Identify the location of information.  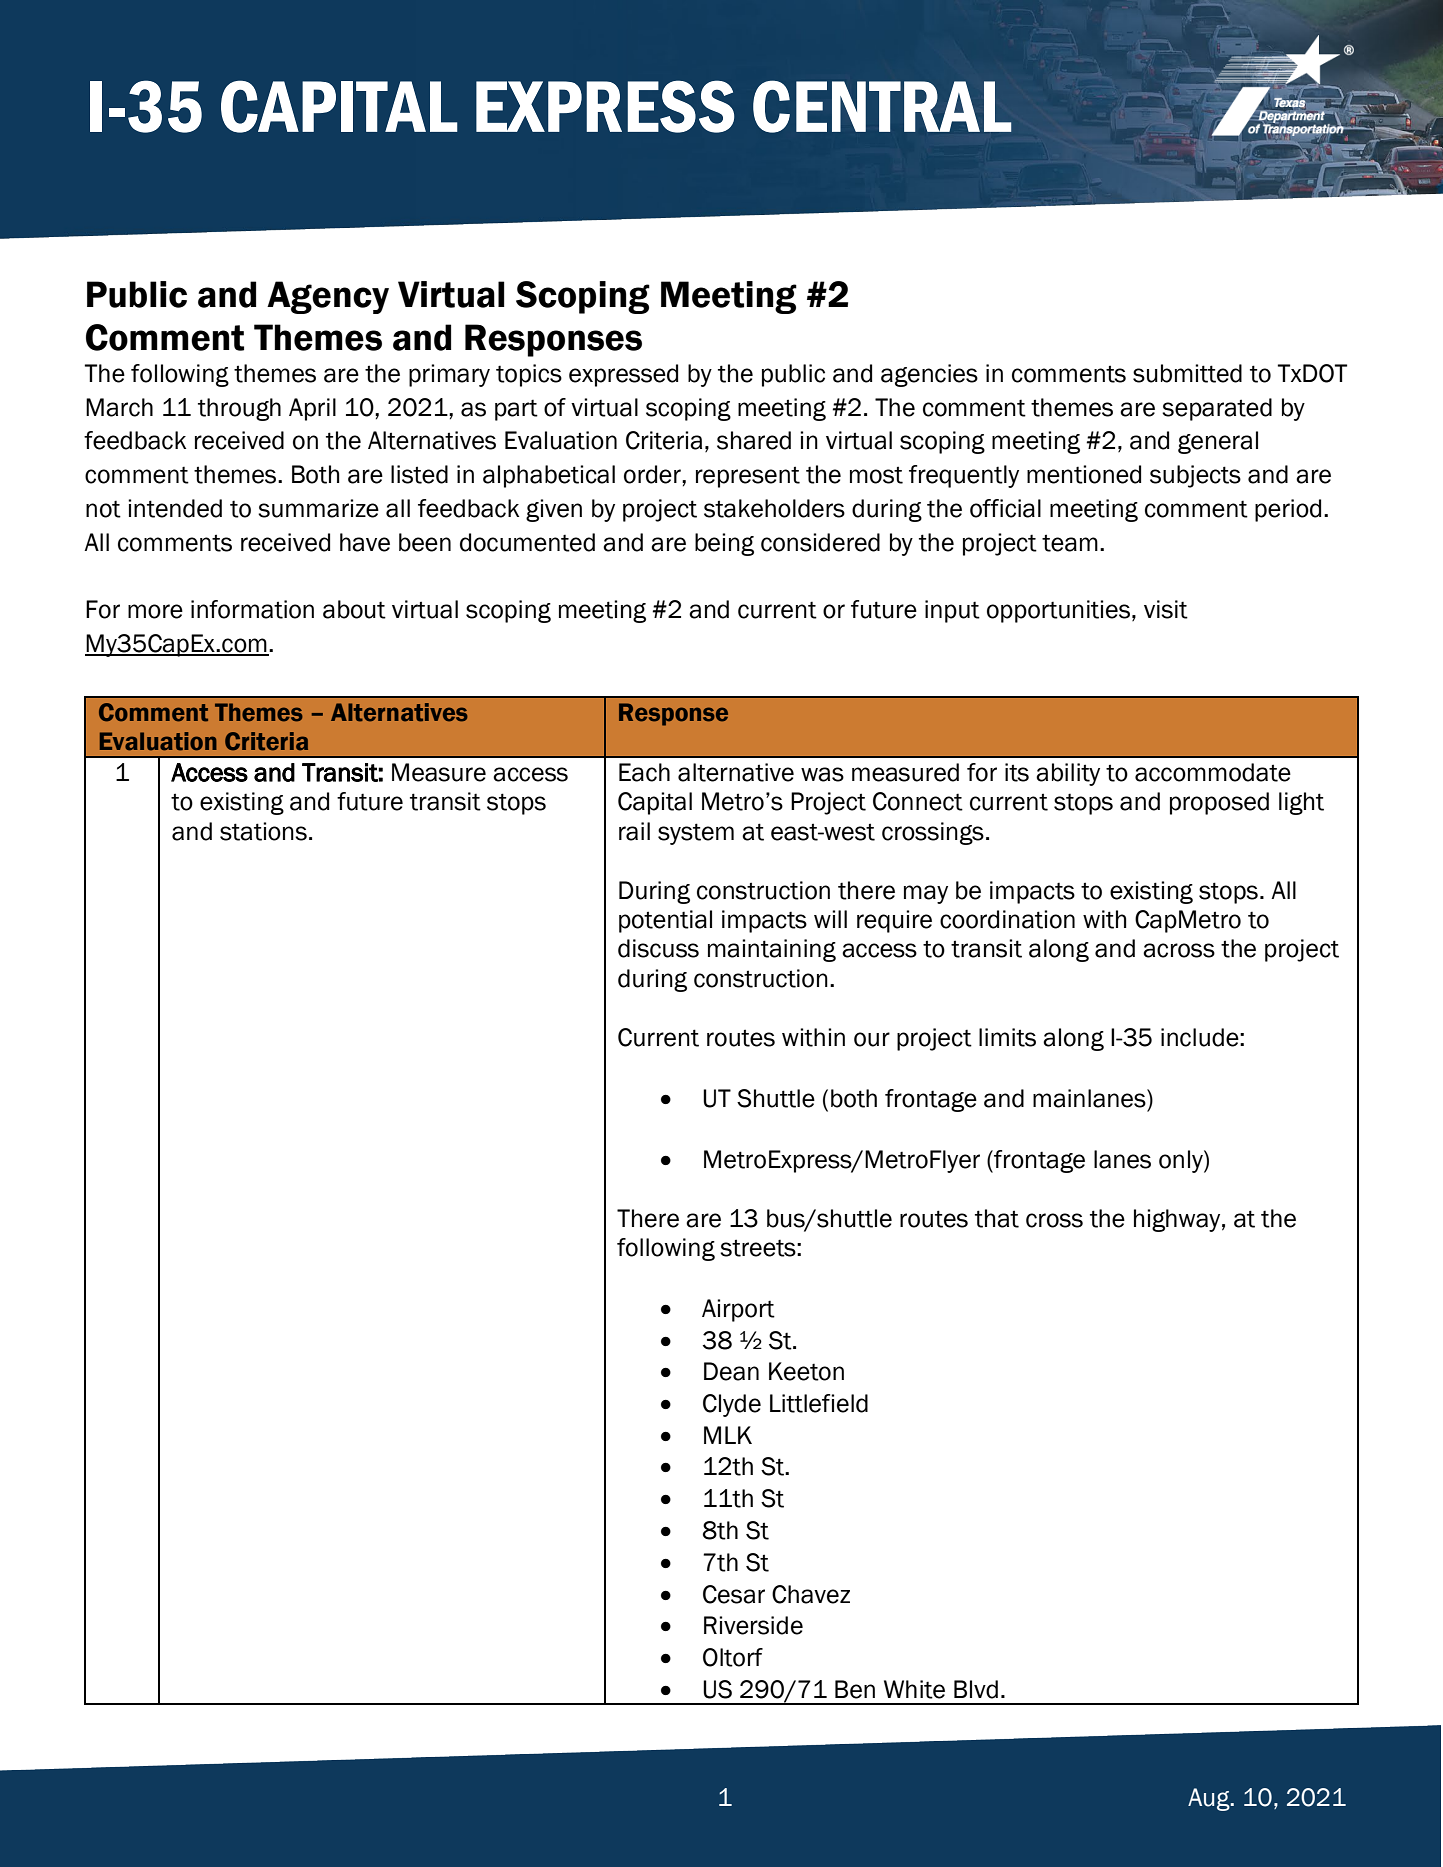
(252, 609).
